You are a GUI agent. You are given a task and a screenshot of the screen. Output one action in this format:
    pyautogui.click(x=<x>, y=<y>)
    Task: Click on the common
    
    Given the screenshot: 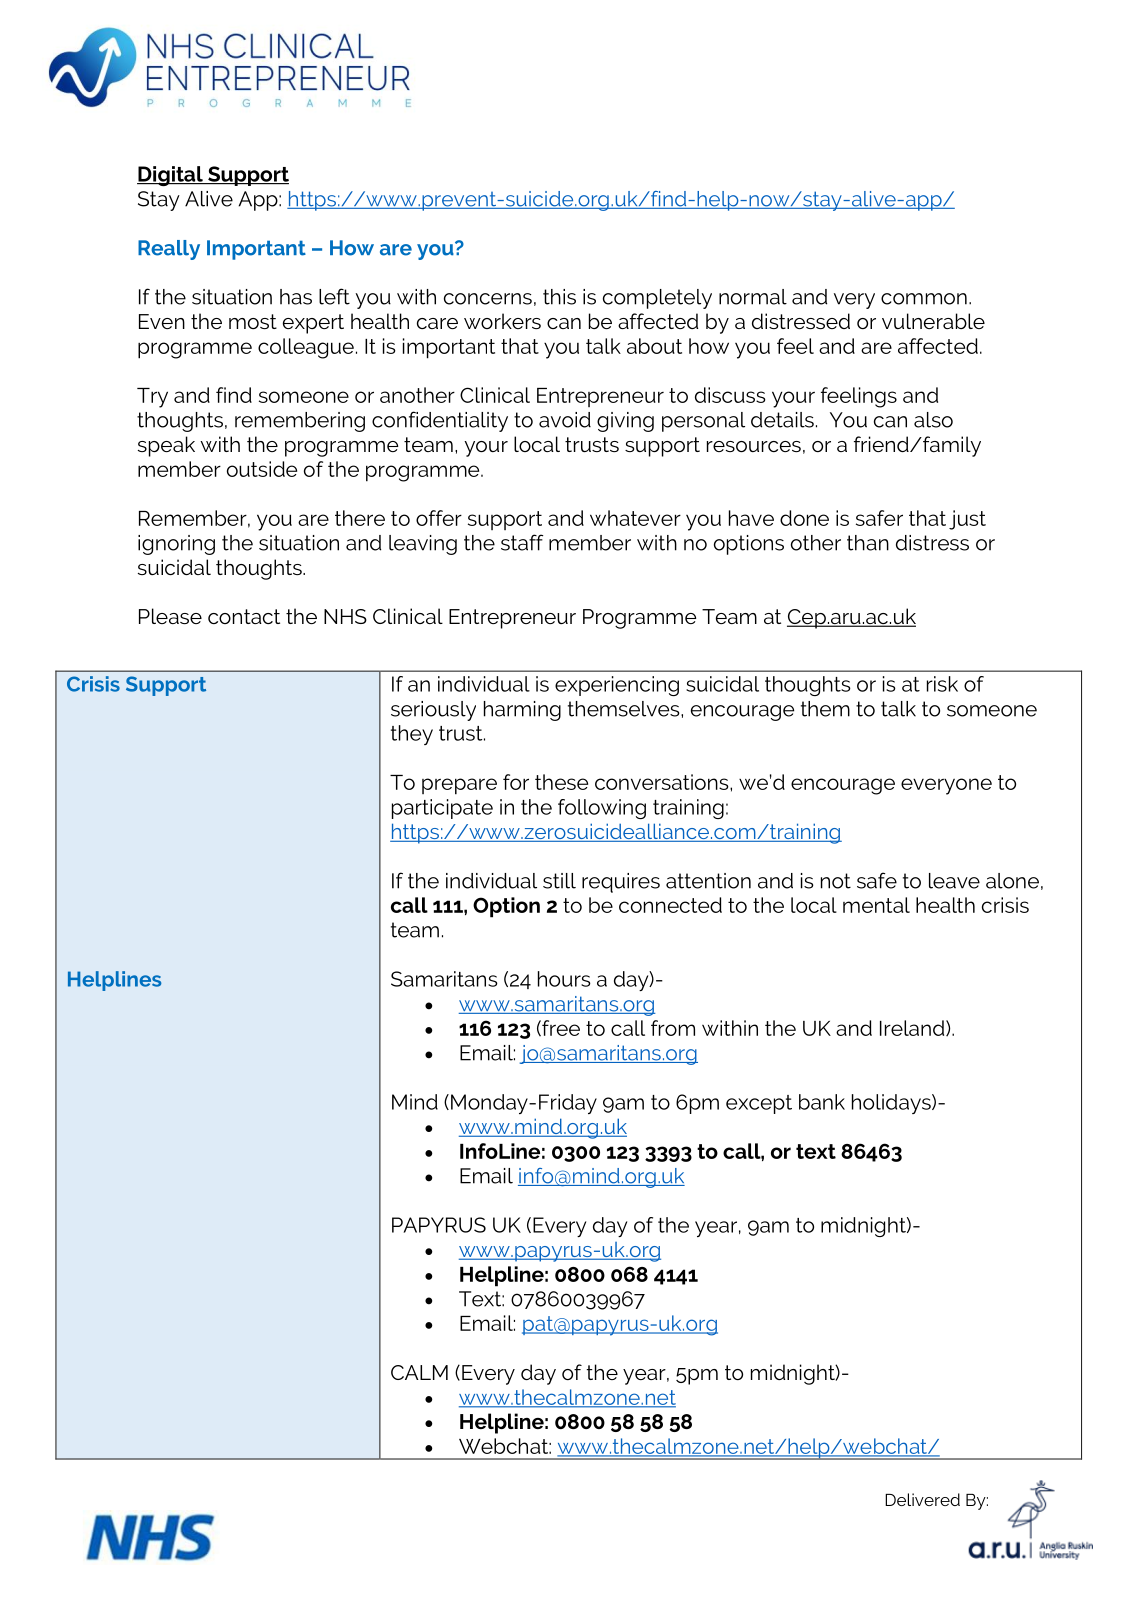 What is the action you would take?
    pyautogui.click(x=924, y=299)
